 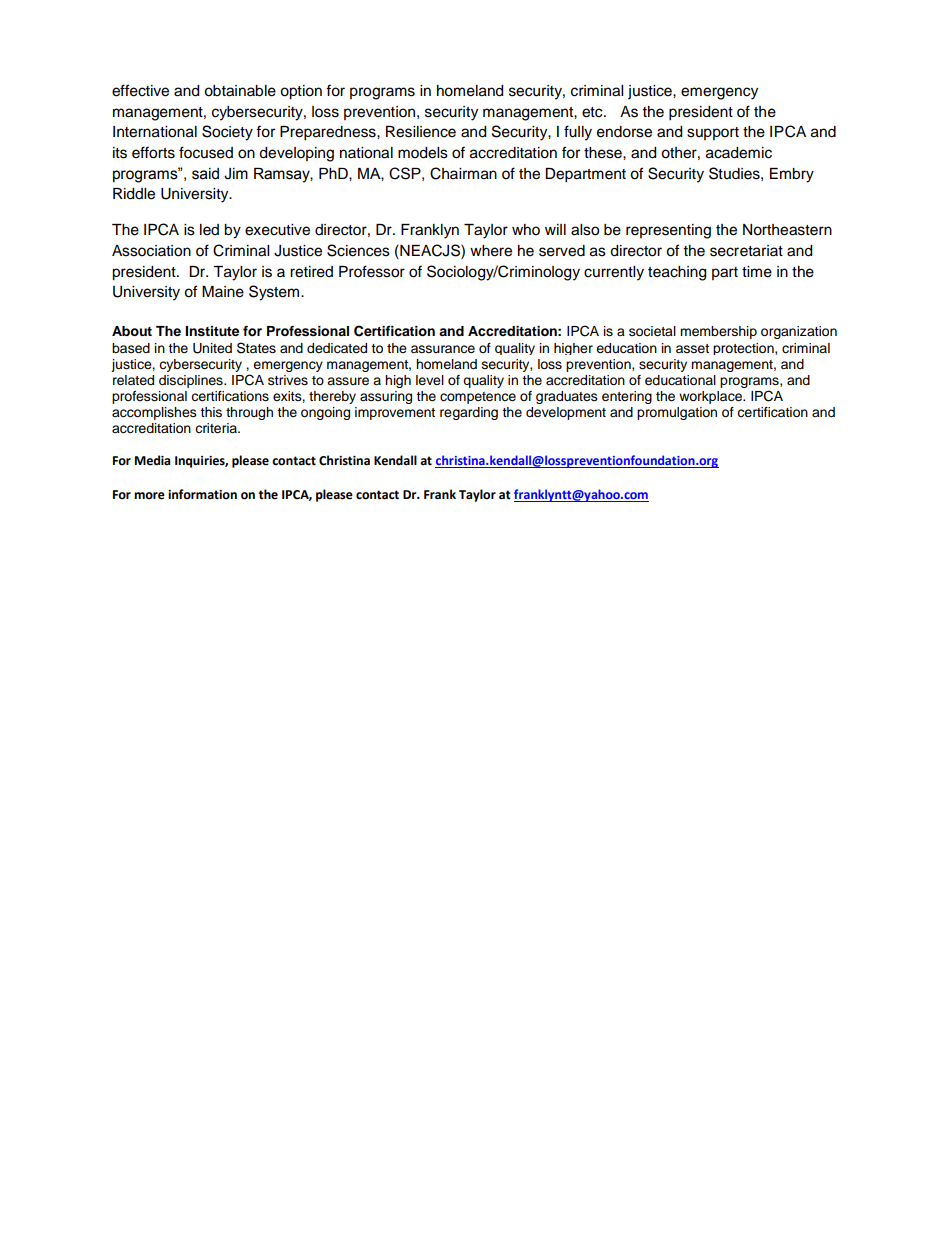 What do you see at coordinates (202, 494) in the screenshot?
I see `information` at bounding box center [202, 494].
